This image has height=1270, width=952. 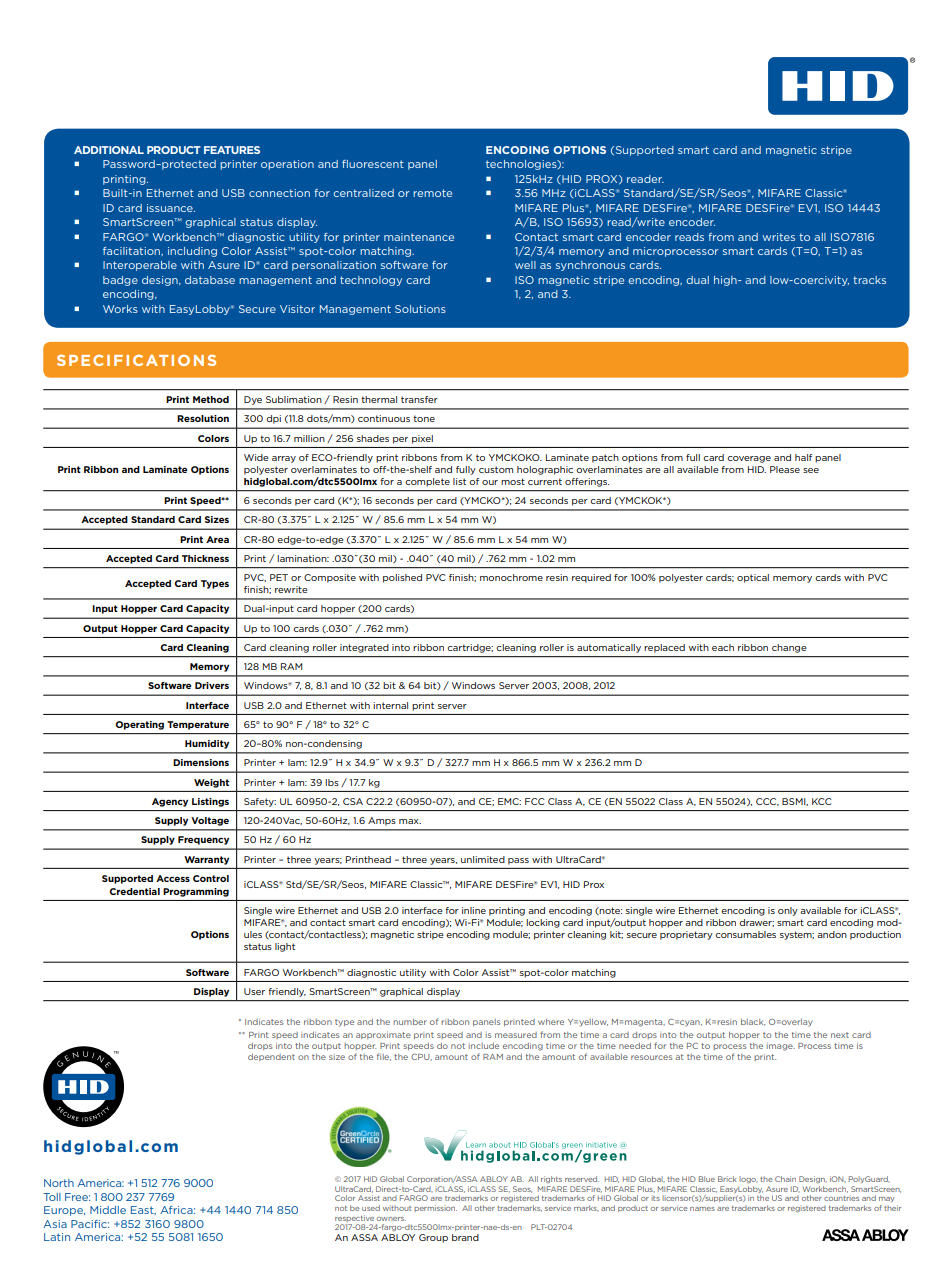 I want to click on Credential, so click(x=134, y=891).
